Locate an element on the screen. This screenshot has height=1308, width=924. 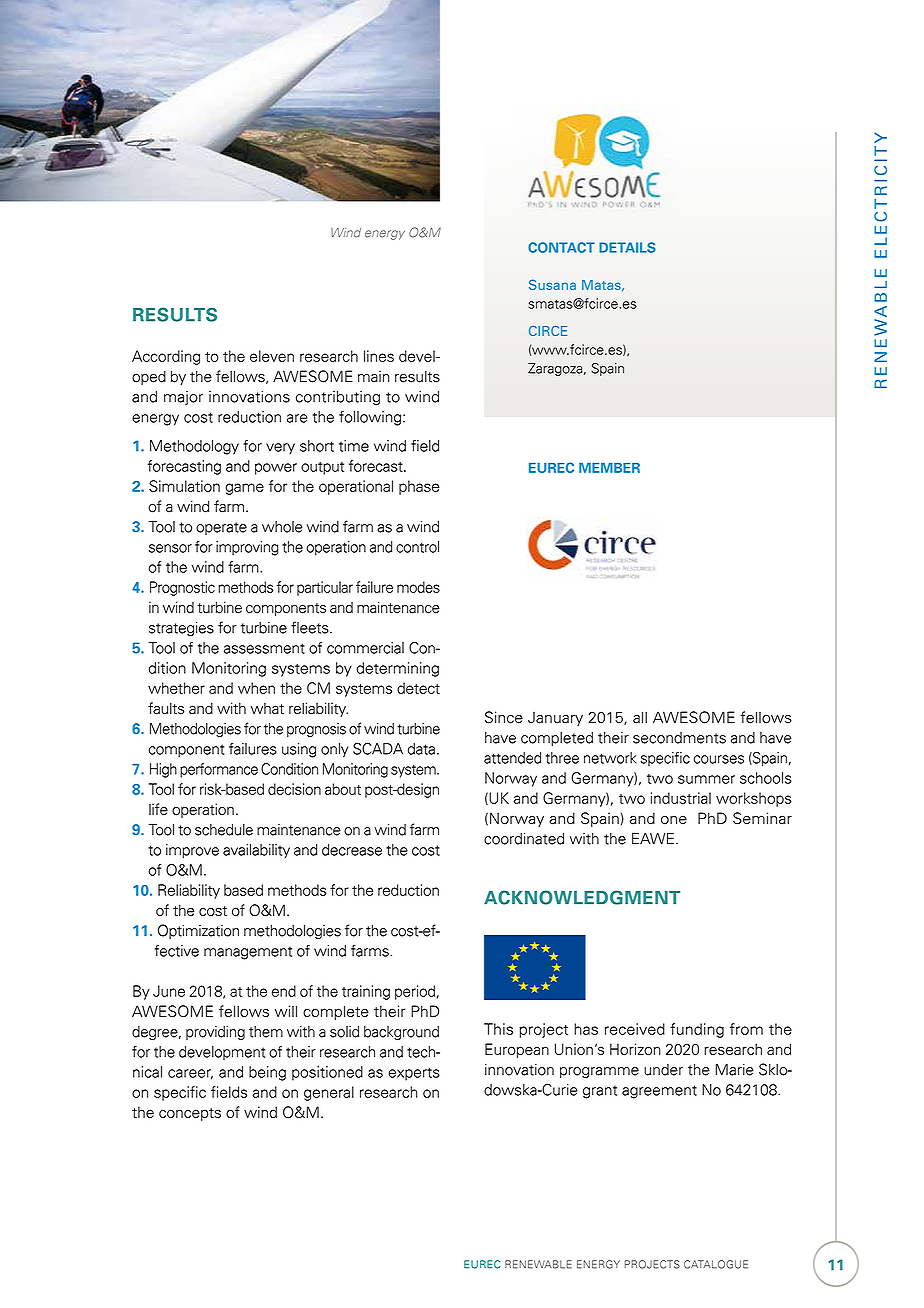
Prognostic is located at coordinates (182, 588).
